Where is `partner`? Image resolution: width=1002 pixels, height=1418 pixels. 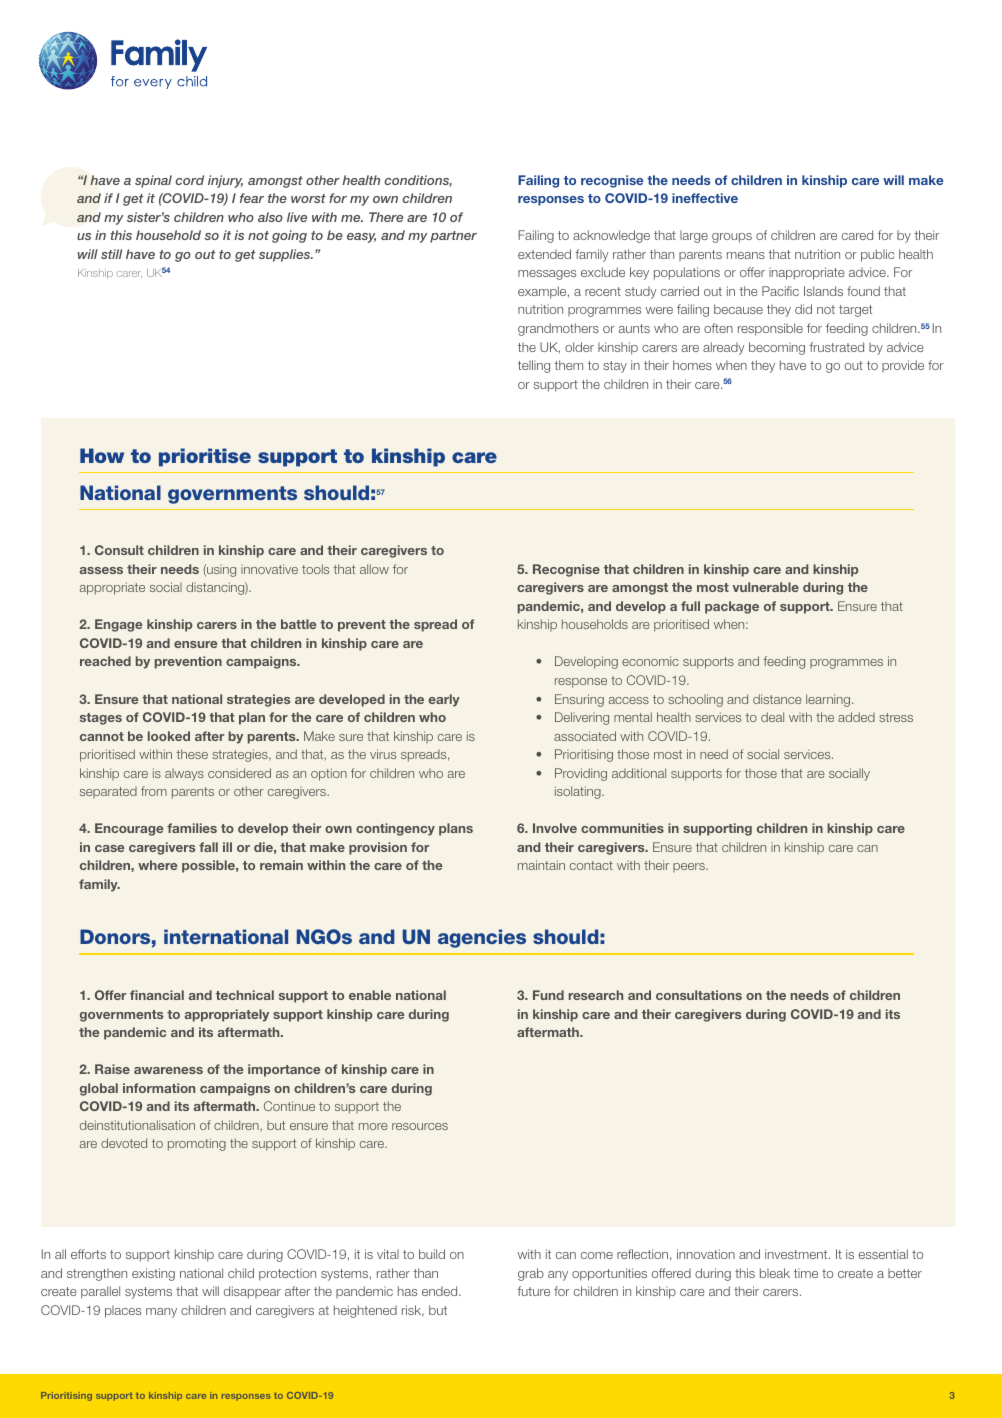 partner is located at coordinates (453, 237).
